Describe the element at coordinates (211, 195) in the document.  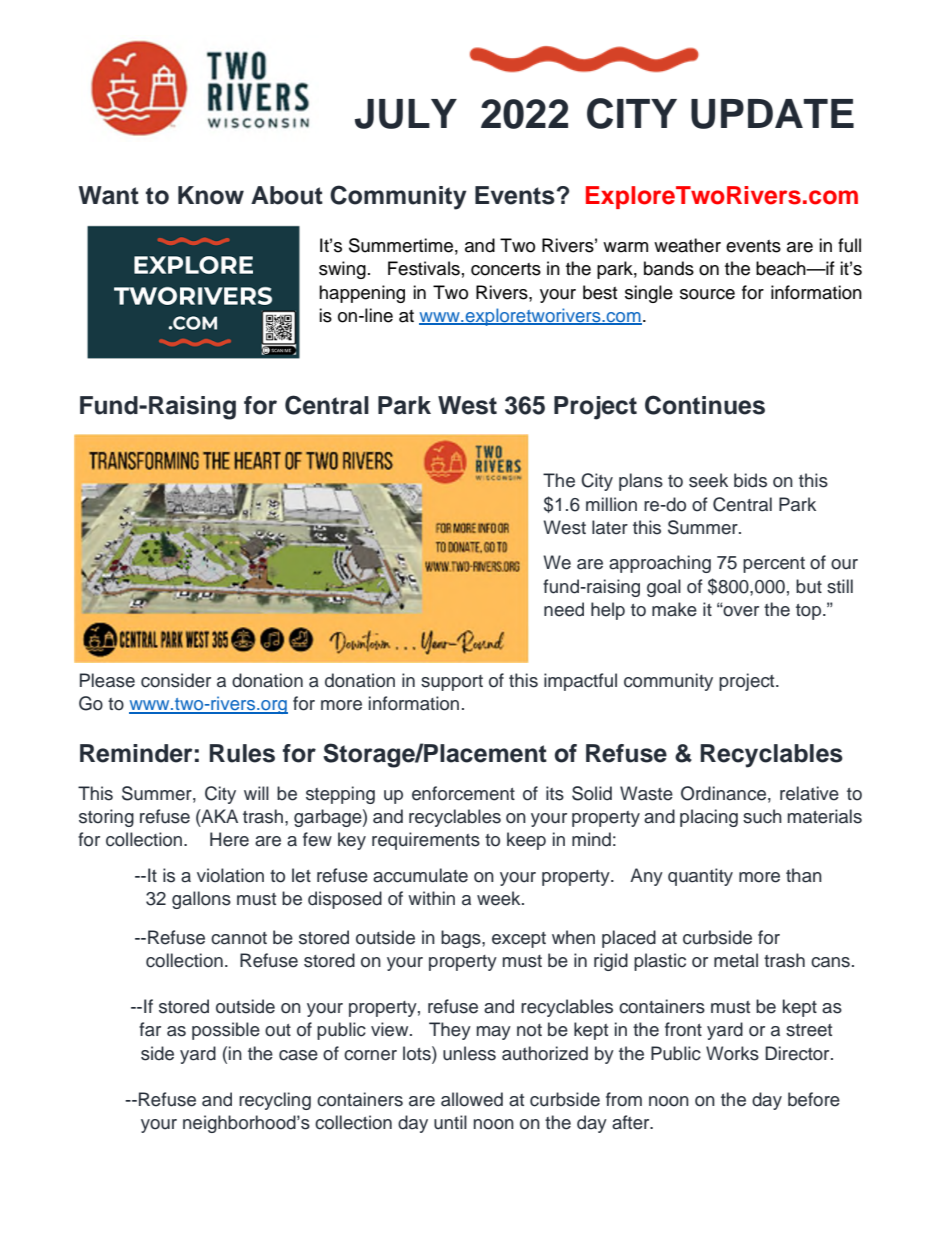
I see `Know` at that location.
